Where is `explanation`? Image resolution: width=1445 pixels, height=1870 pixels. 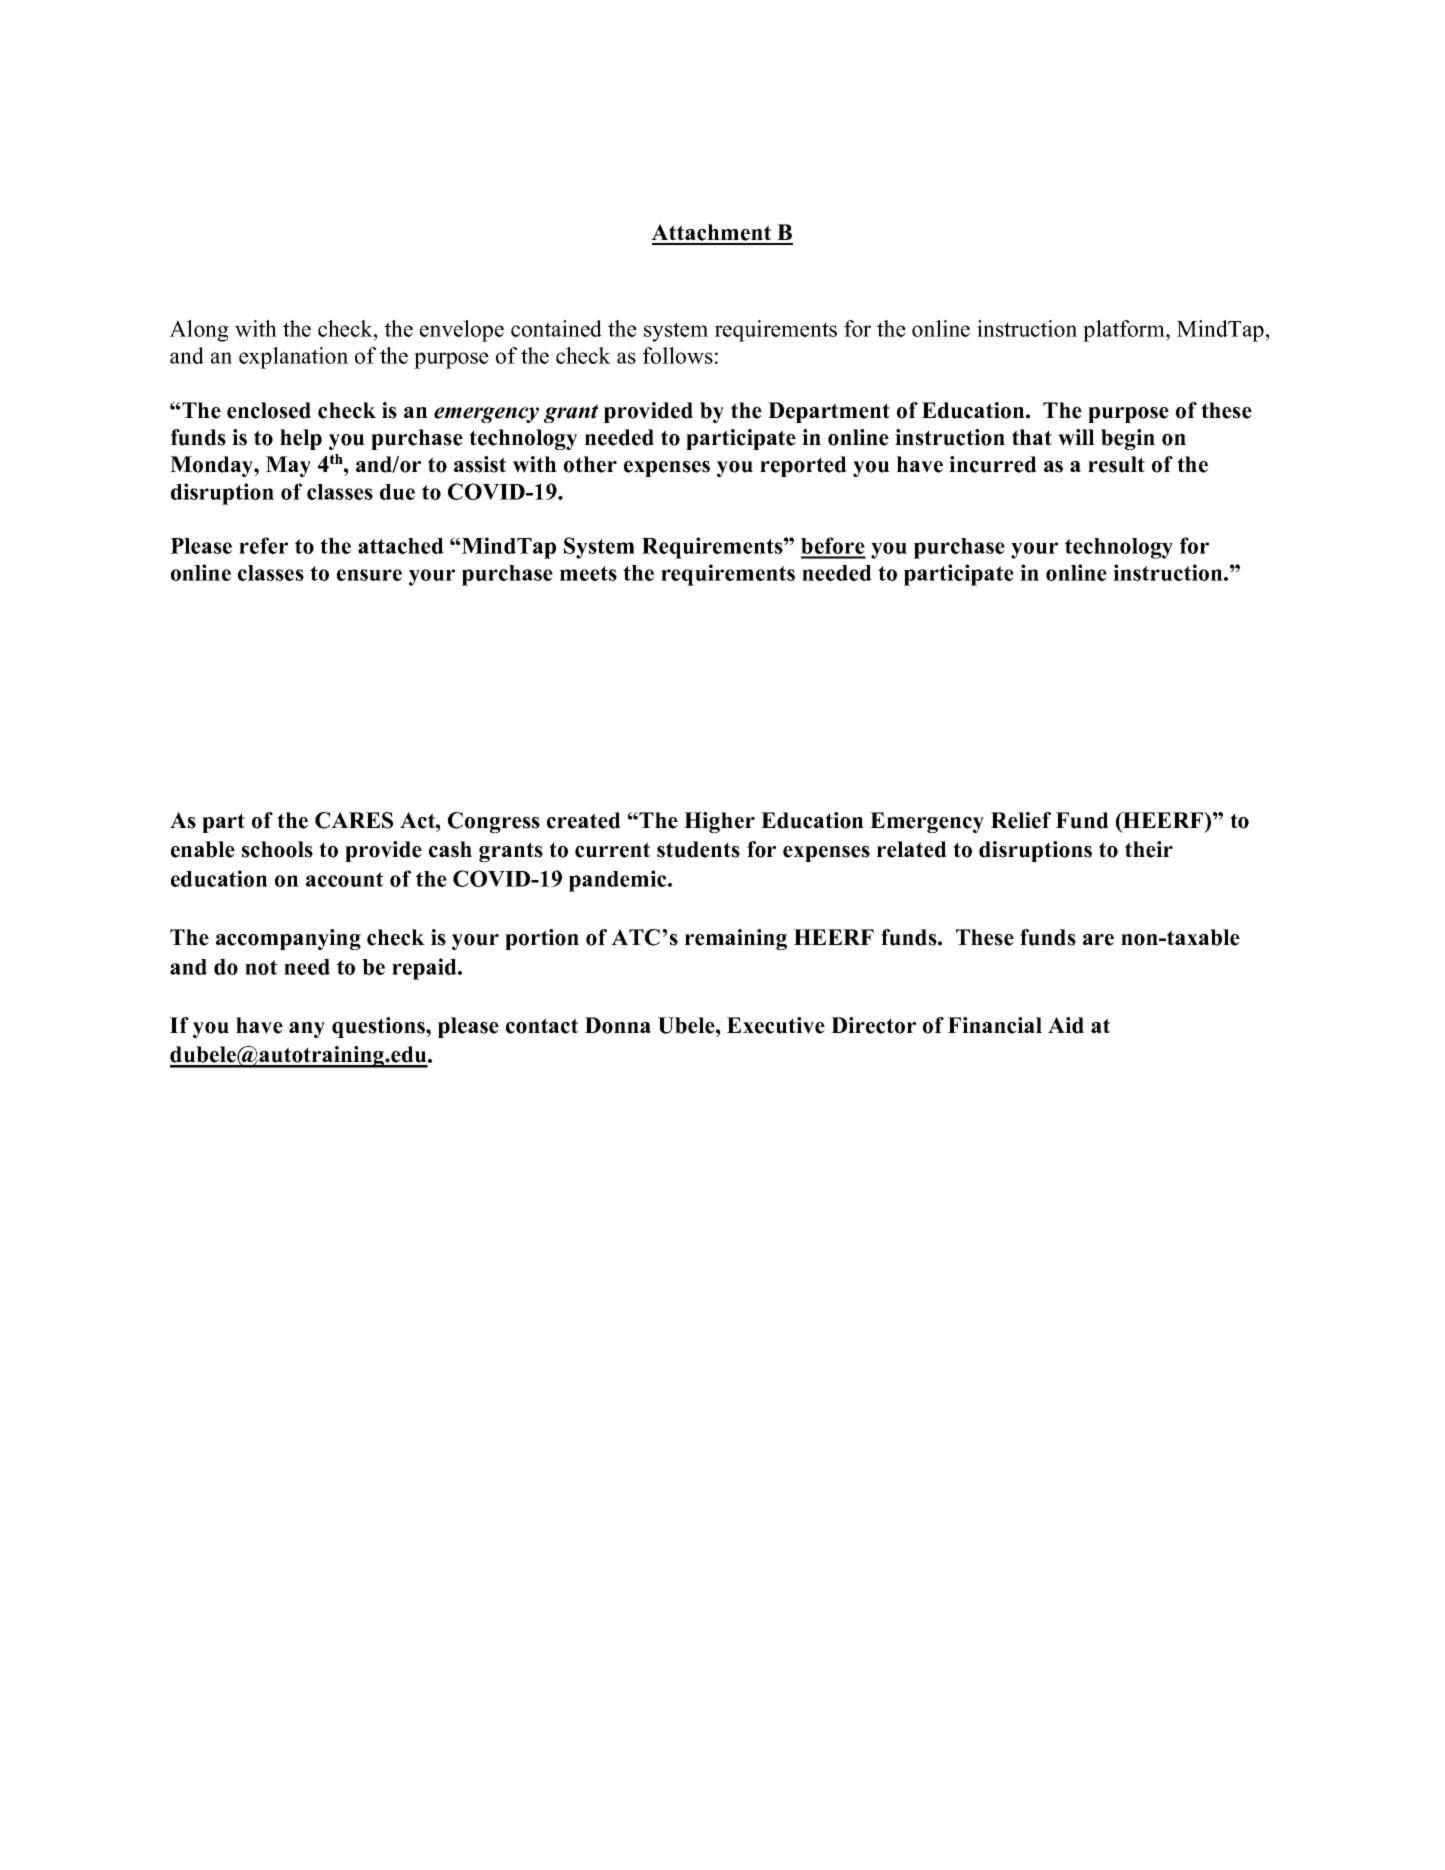
explanation is located at coordinates (293, 358).
